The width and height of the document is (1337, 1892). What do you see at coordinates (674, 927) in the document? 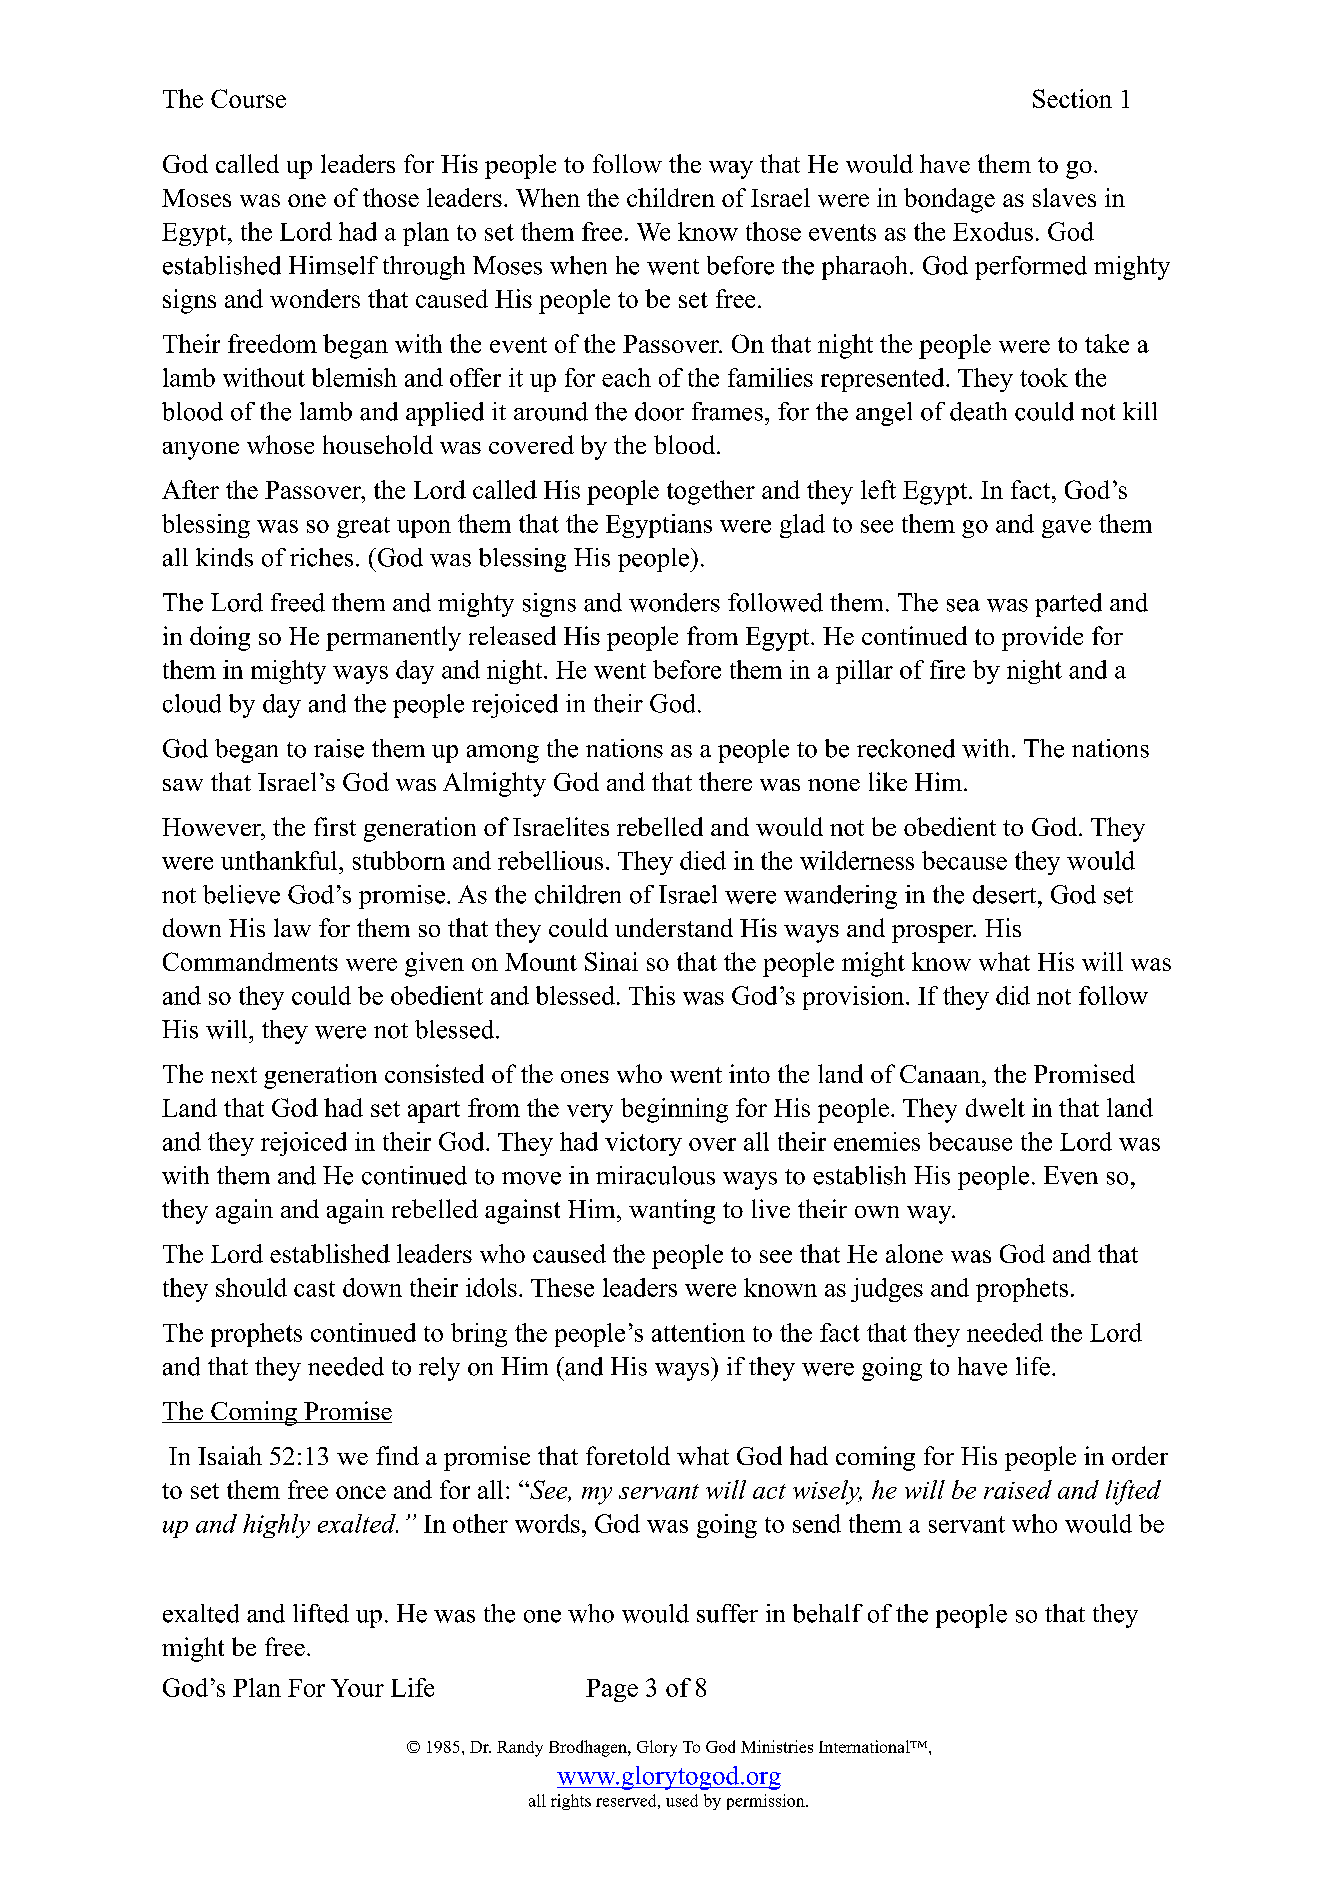
I see `understand` at bounding box center [674, 927].
